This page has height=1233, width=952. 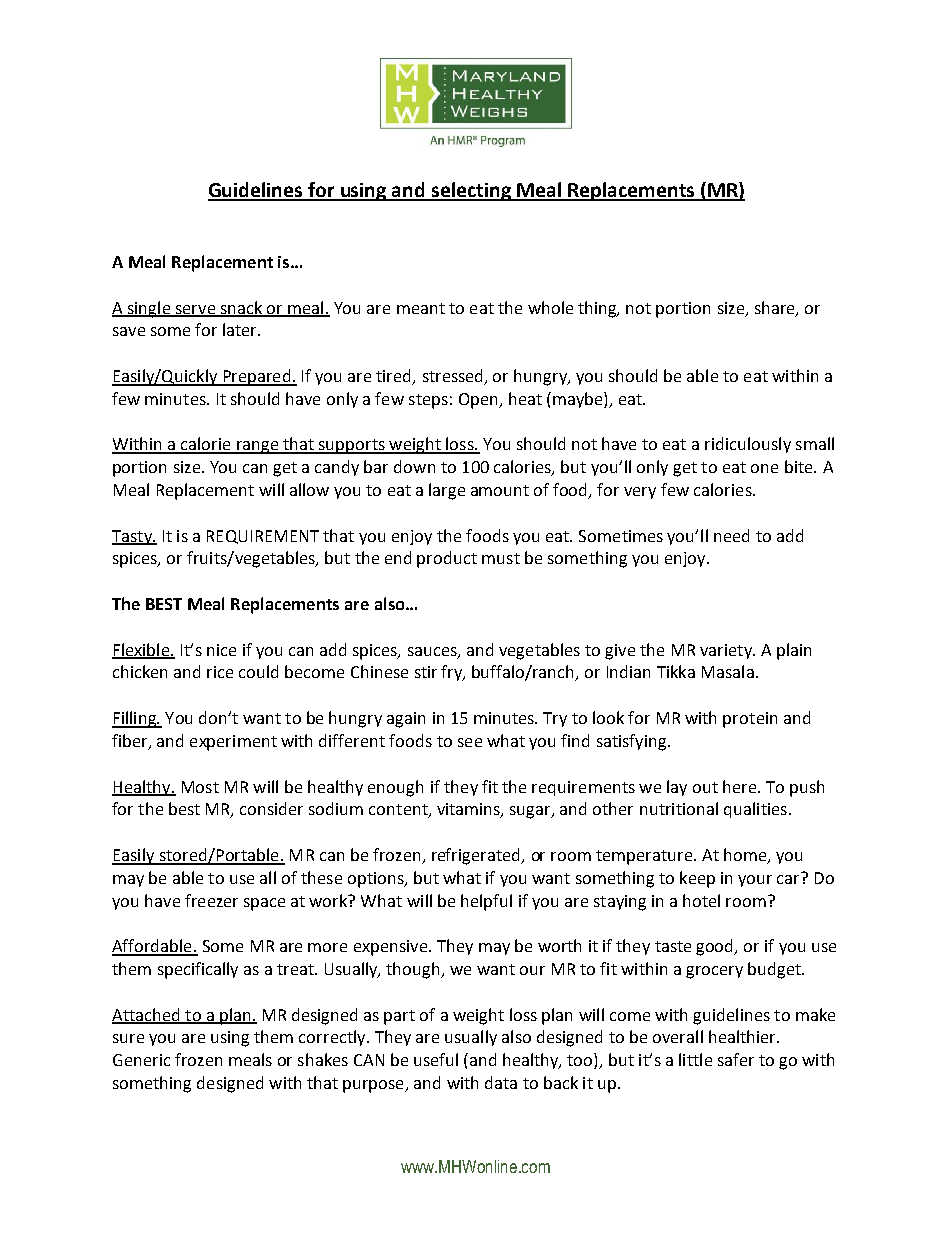 What do you see at coordinates (433, 652) in the page?
I see `sauces` at bounding box center [433, 652].
